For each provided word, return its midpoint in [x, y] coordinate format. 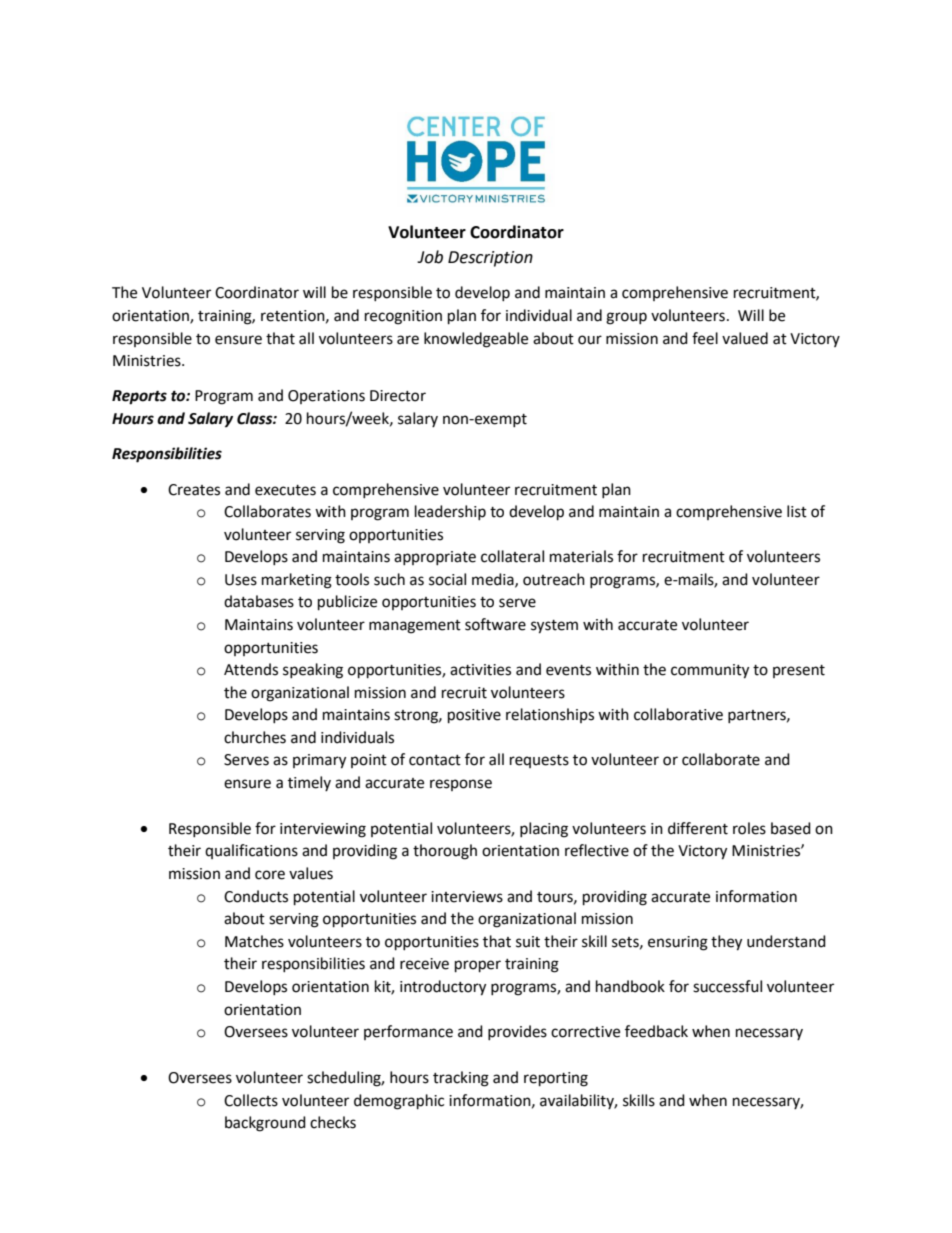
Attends [251, 669]
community [710, 671]
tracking [461, 1079]
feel [705, 338]
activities [480, 670]
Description [490, 259]
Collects [251, 1100]
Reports [139, 397]
